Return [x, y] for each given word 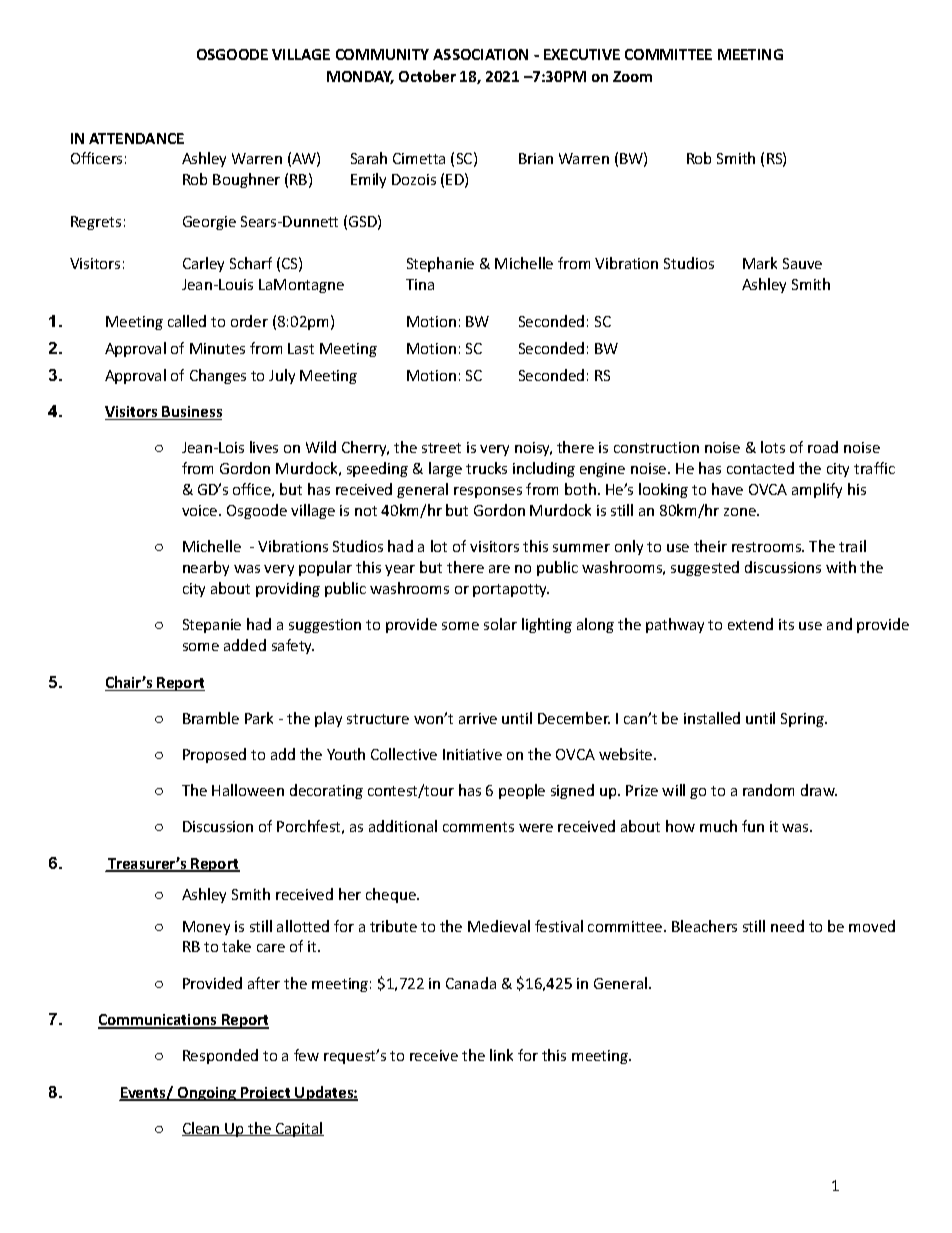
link [501, 1055]
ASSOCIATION [480, 54]
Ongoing [207, 1094]
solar [500, 624]
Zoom [632, 76]
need [787, 926]
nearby [206, 568]
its [786, 624]
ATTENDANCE [136, 138]
